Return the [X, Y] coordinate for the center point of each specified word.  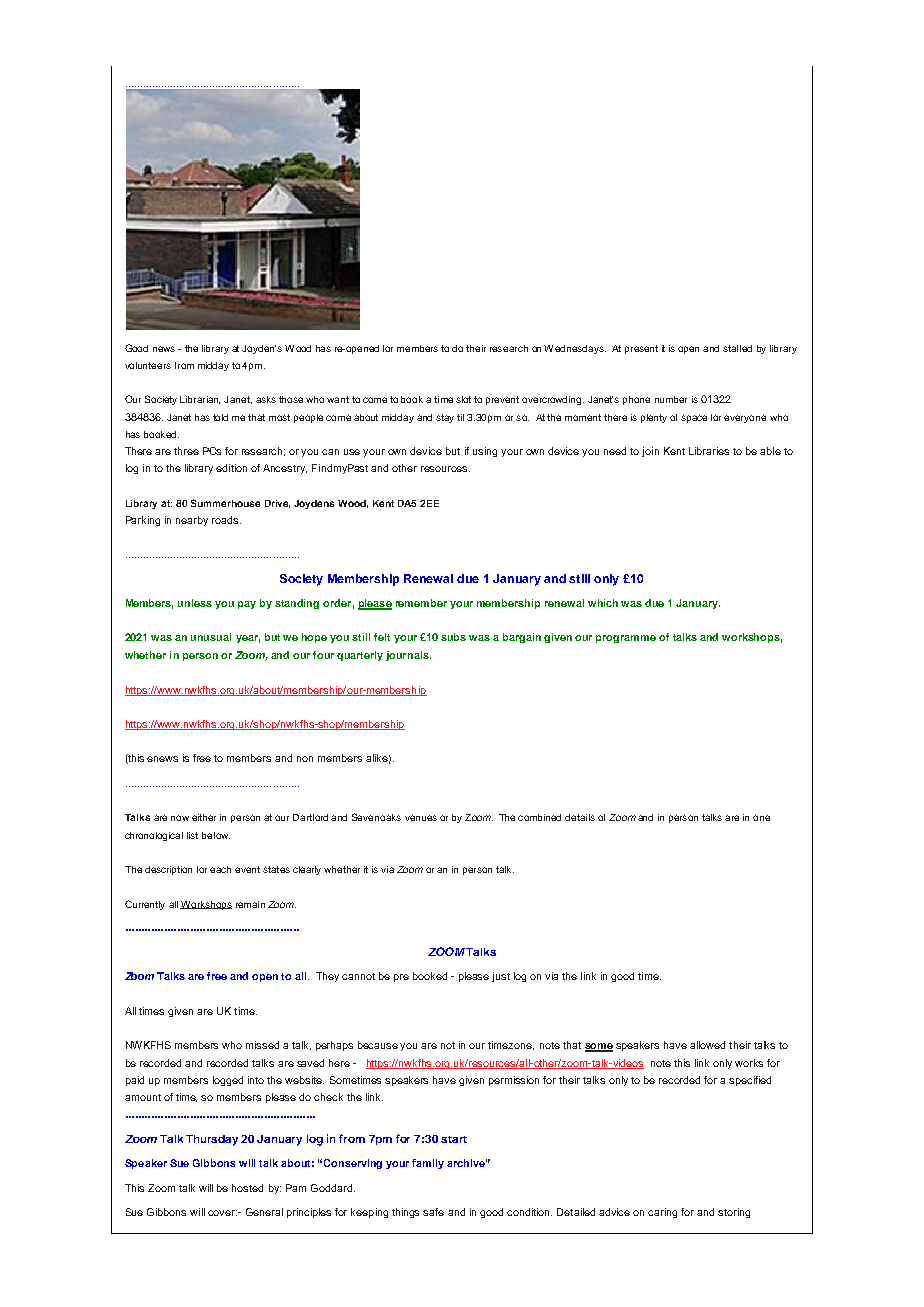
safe [433, 1212]
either [204, 817]
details [580, 817]
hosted [247, 1188]
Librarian [200, 400]
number [671, 399]
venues [421, 818]
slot [463, 399]
